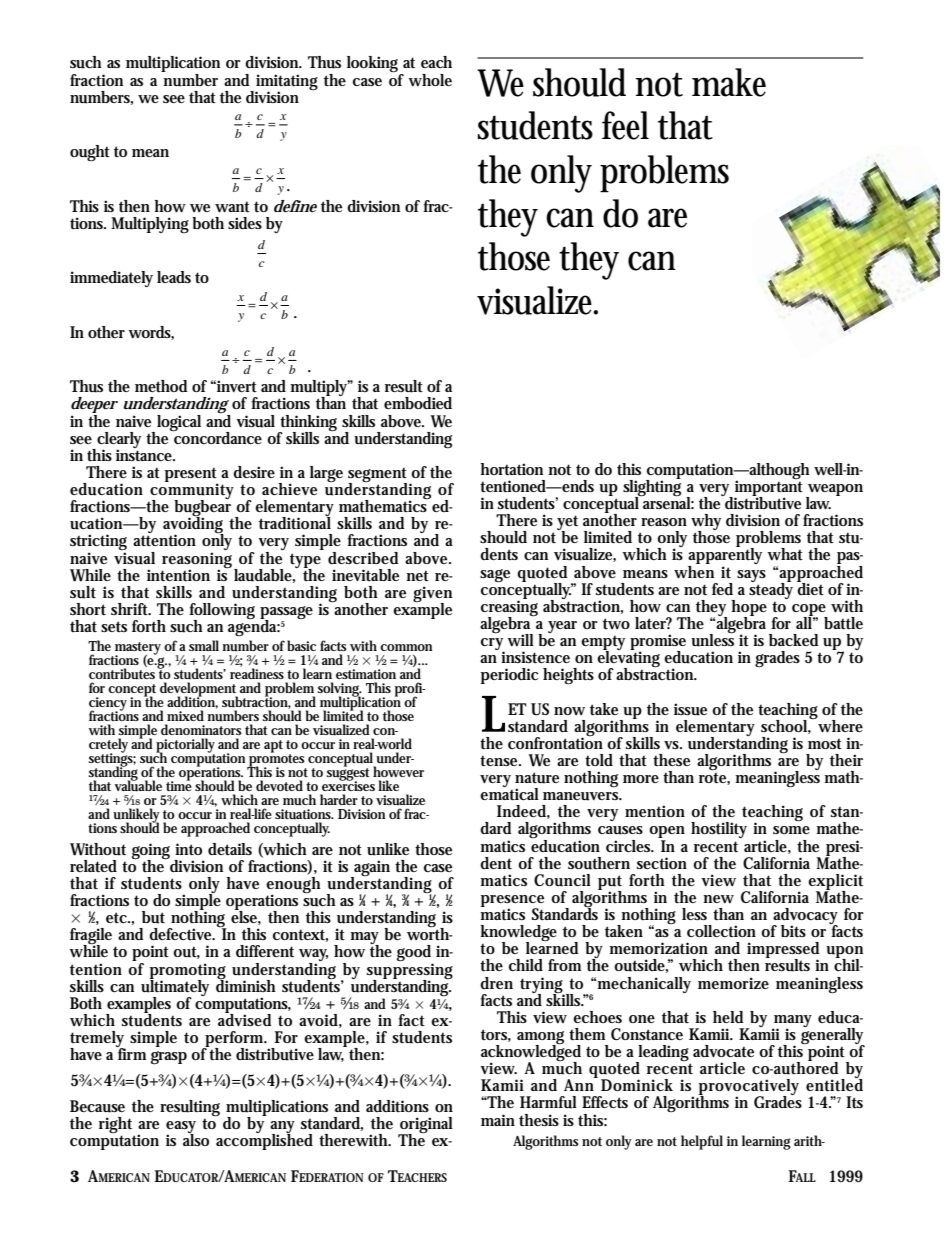 Image resolution: width=952 pixels, height=1233 pixels. What do you see at coordinates (432, 595) in the document?
I see `given` at bounding box center [432, 595].
